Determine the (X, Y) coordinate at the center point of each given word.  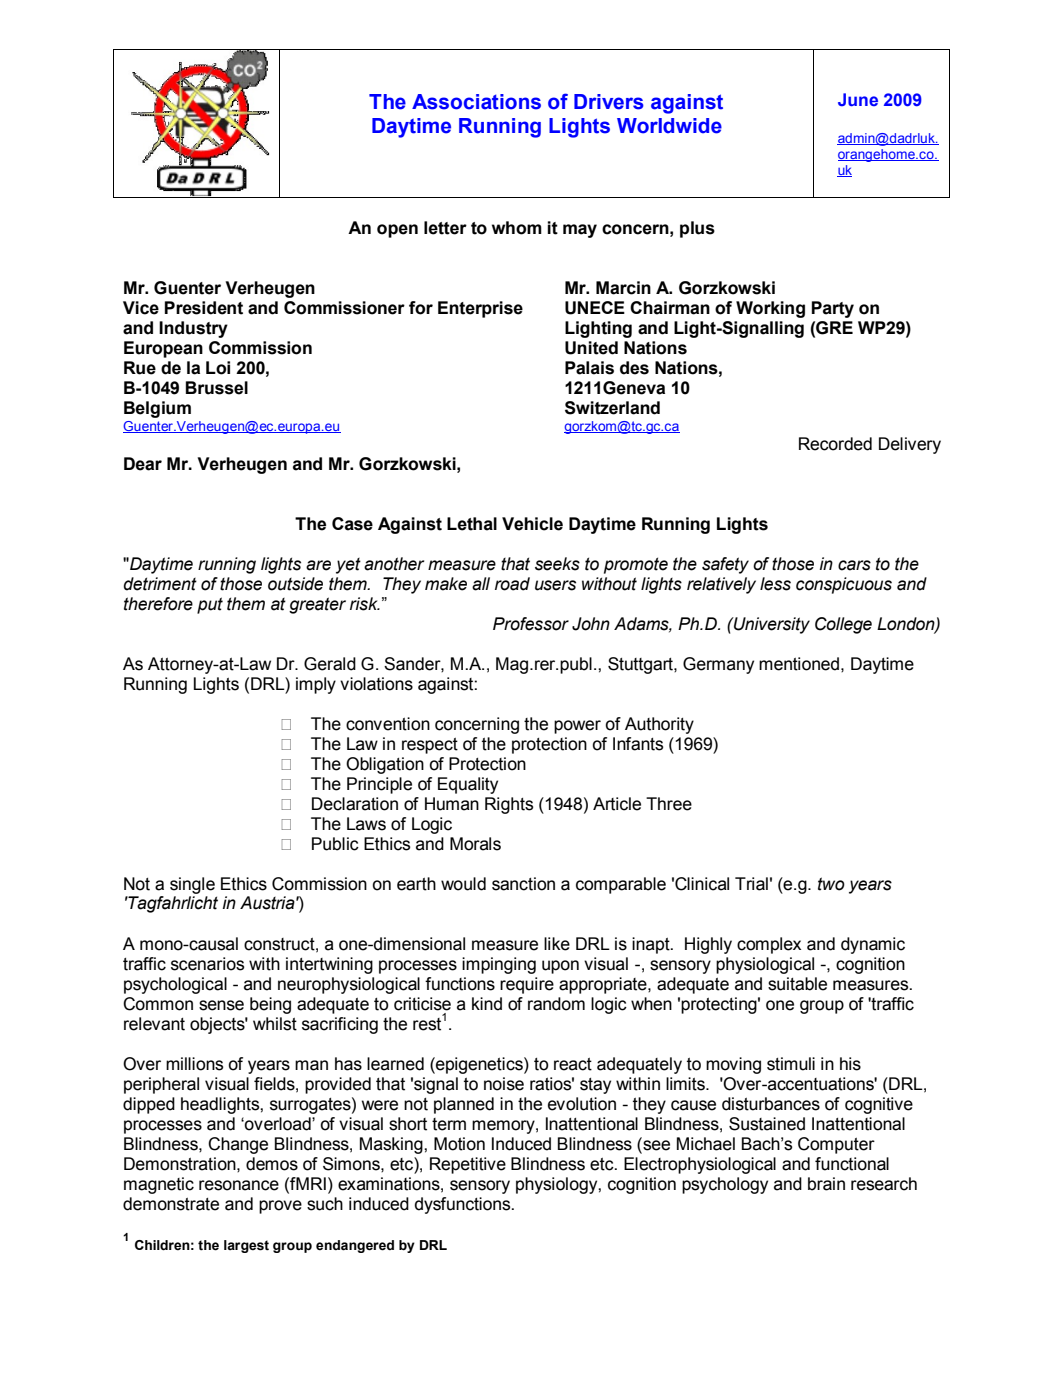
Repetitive (468, 1165)
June (858, 99)
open (397, 231)
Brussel (217, 388)
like (557, 944)
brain (826, 1184)
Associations (476, 102)
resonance (239, 1185)
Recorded (835, 444)
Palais (589, 368)
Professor (531, 624)
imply (316, 685)
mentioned (799, 664)
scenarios (207, 964)
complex (769, 945)
